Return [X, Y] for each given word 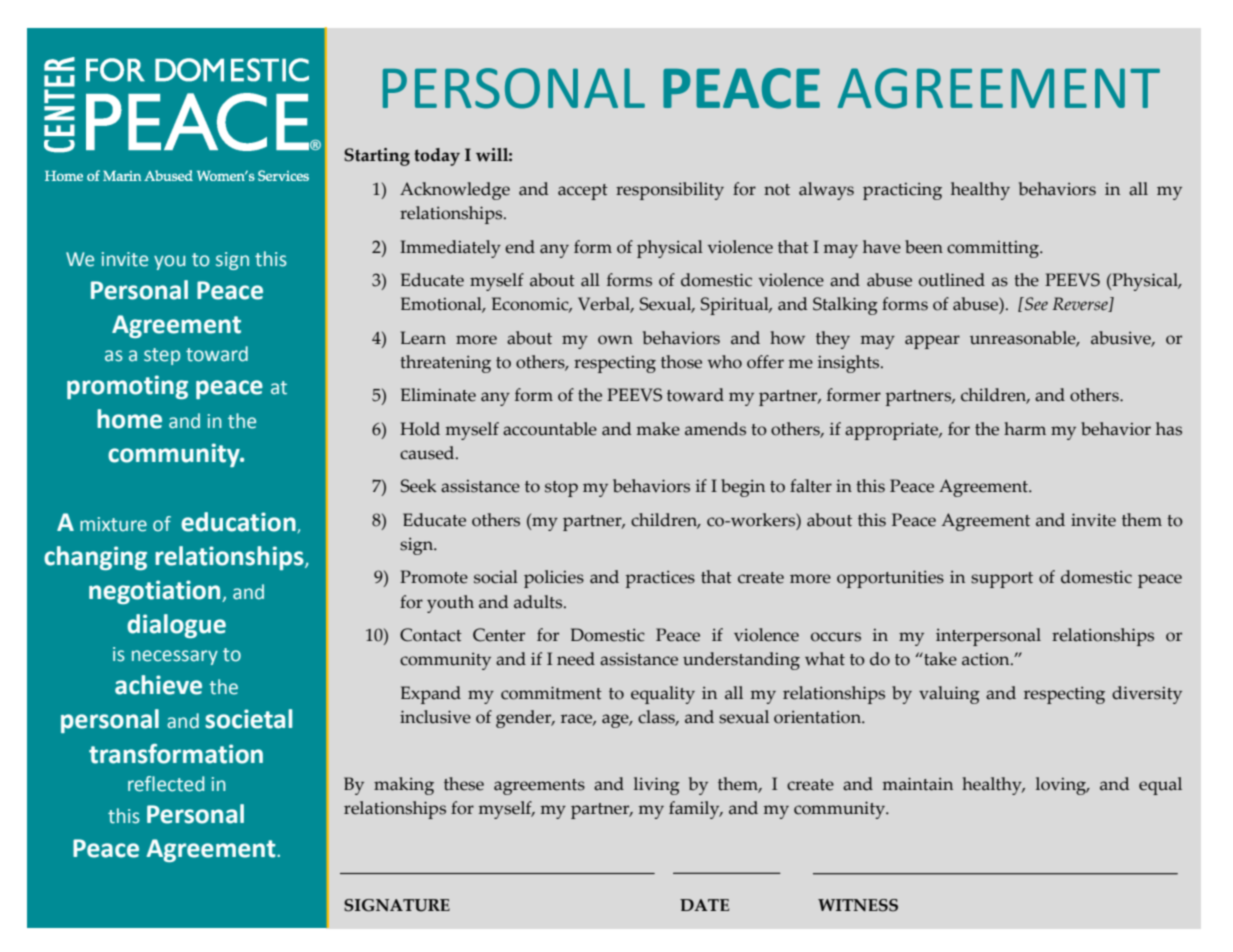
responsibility [670, 191]
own [615, 340]
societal [248, 719]
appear [932, 342]
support [1002, 580]
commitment [551, 693]
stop [561, 489]
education [239, 522]
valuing [949, 695]
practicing [902, 191]
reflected [166, 784]
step [162, 356]
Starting [377, 157]
